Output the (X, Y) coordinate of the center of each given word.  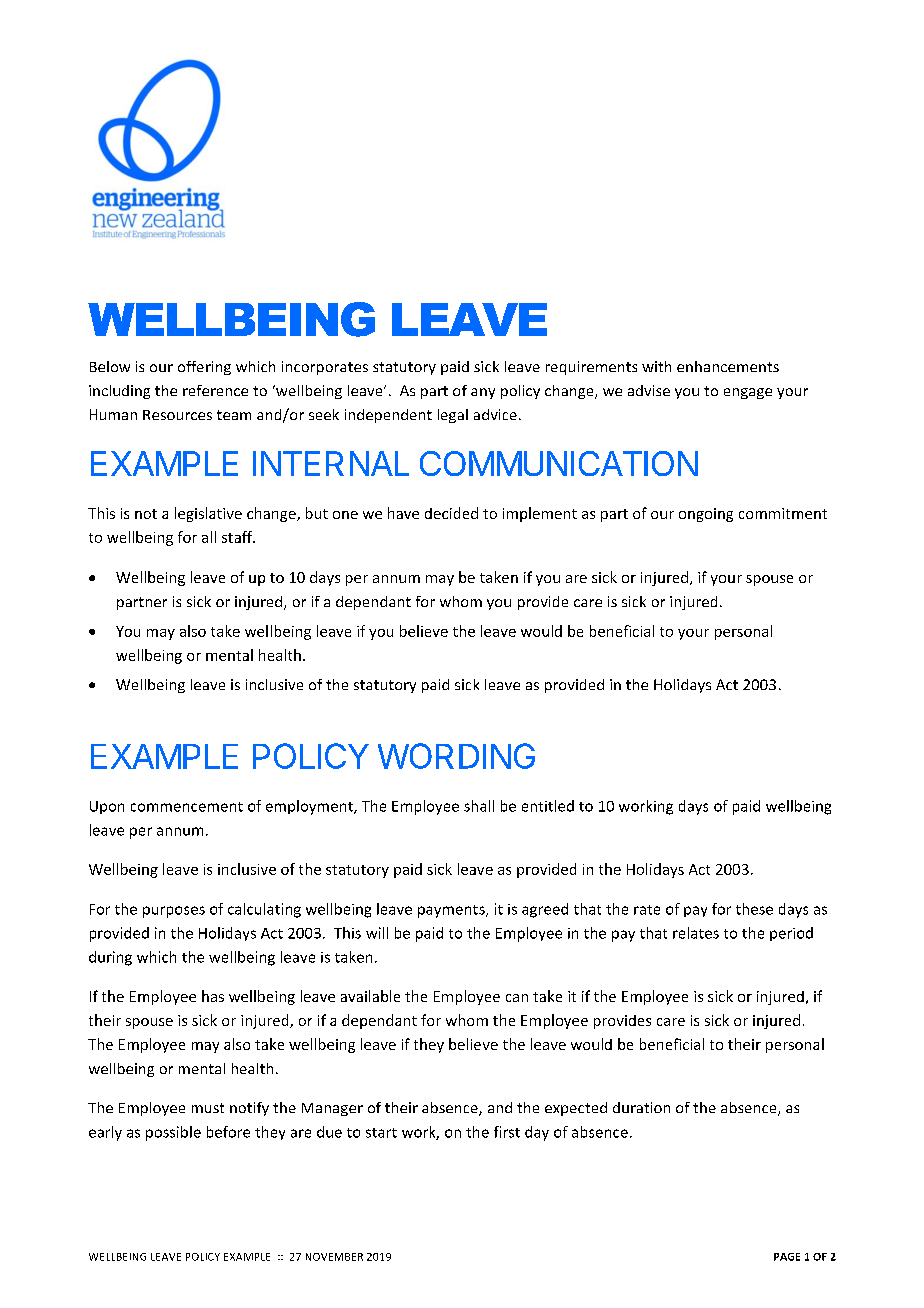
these (754, 909)
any (483, 393)
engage (748, 393)
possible (173, 1133)
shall (479, 806)
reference (215, 390)
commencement (187, 807)
